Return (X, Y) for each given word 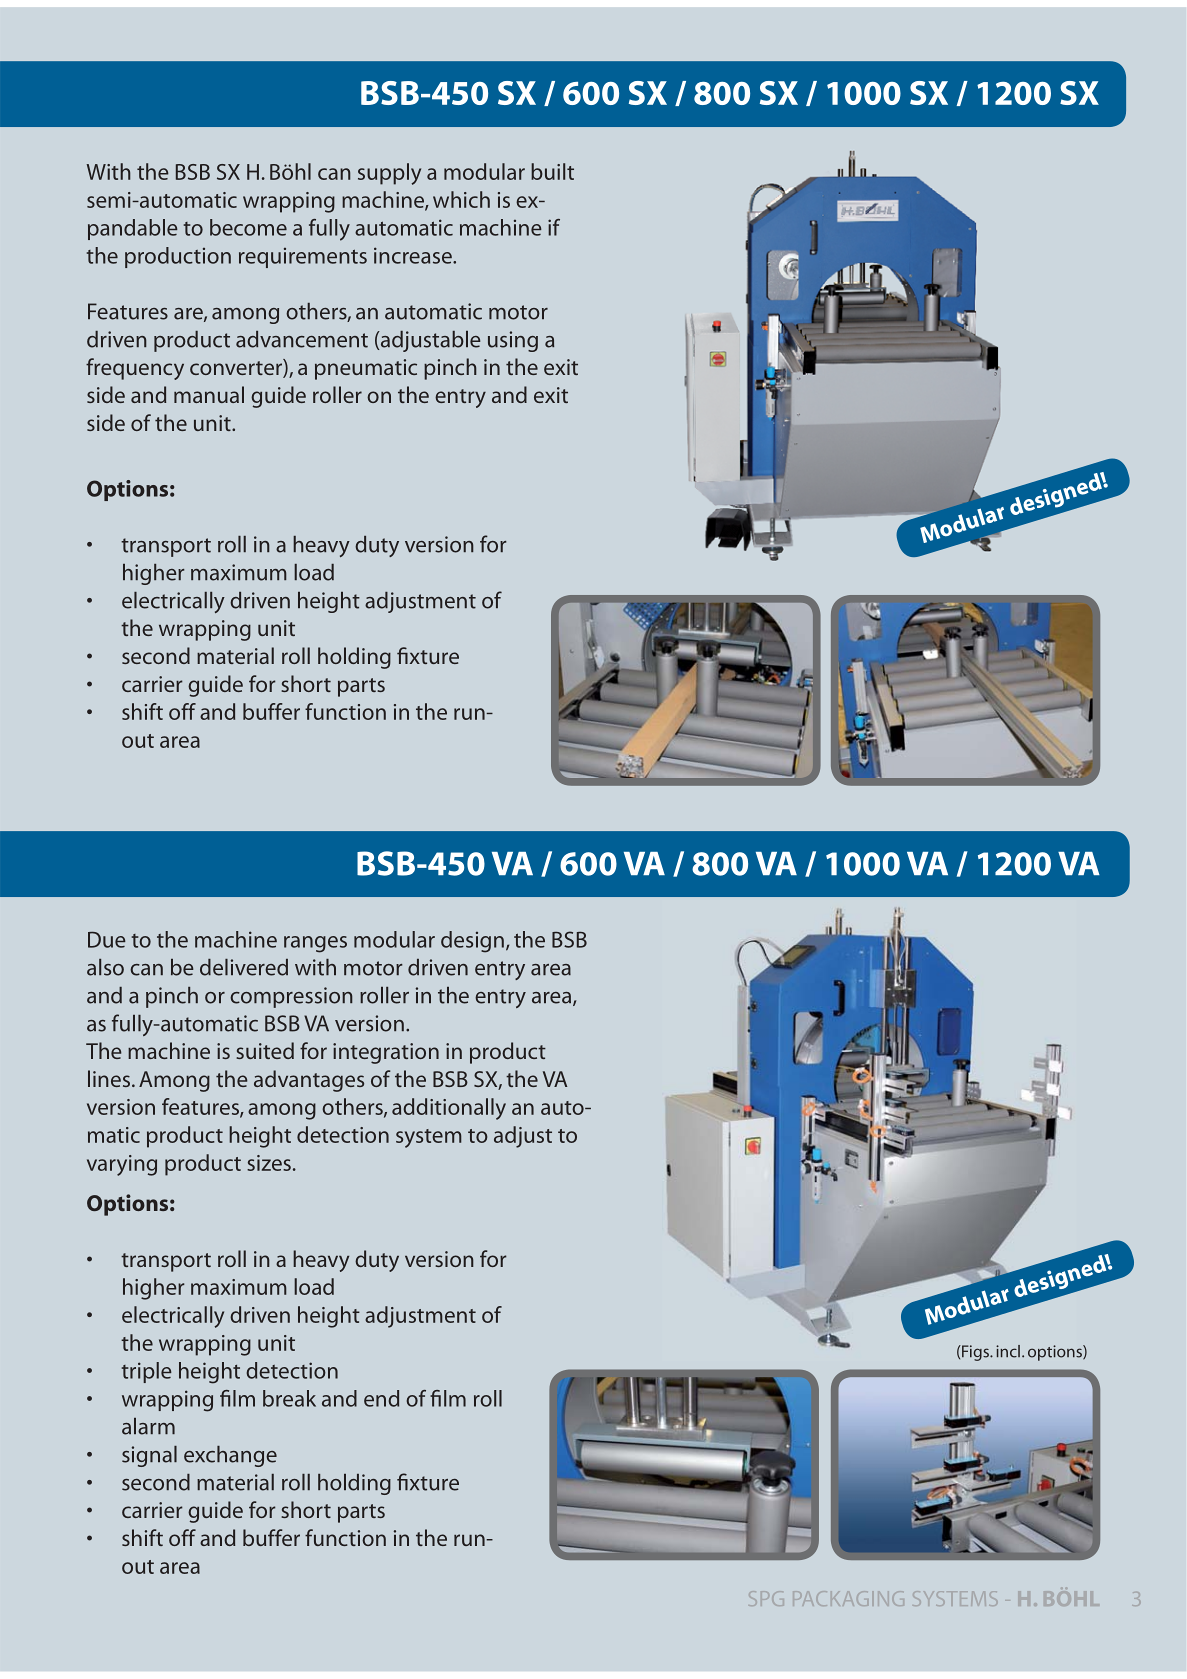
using (513, 341)
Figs (975, 1353)
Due (107, 940)
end (381, 1398)
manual (209, 394)
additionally (449, 1109)
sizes (269, 1163)
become (248, 227)
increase (414, 255)
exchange (230, 1456)
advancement (302, 339)
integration (386, 1053)
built (552, 171)
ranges (315, 944)
